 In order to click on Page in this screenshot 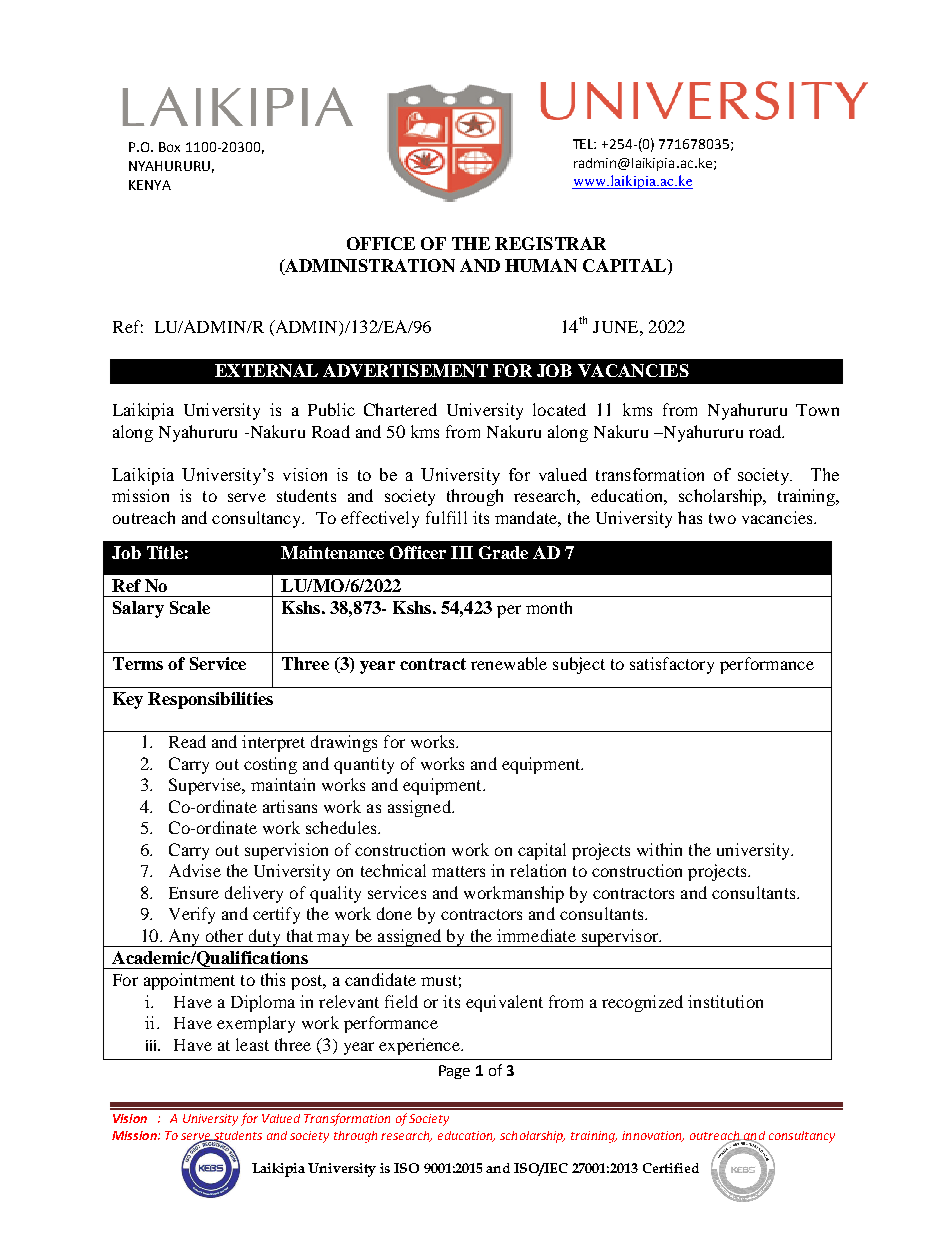, I will do `click(454, 1072)`.
